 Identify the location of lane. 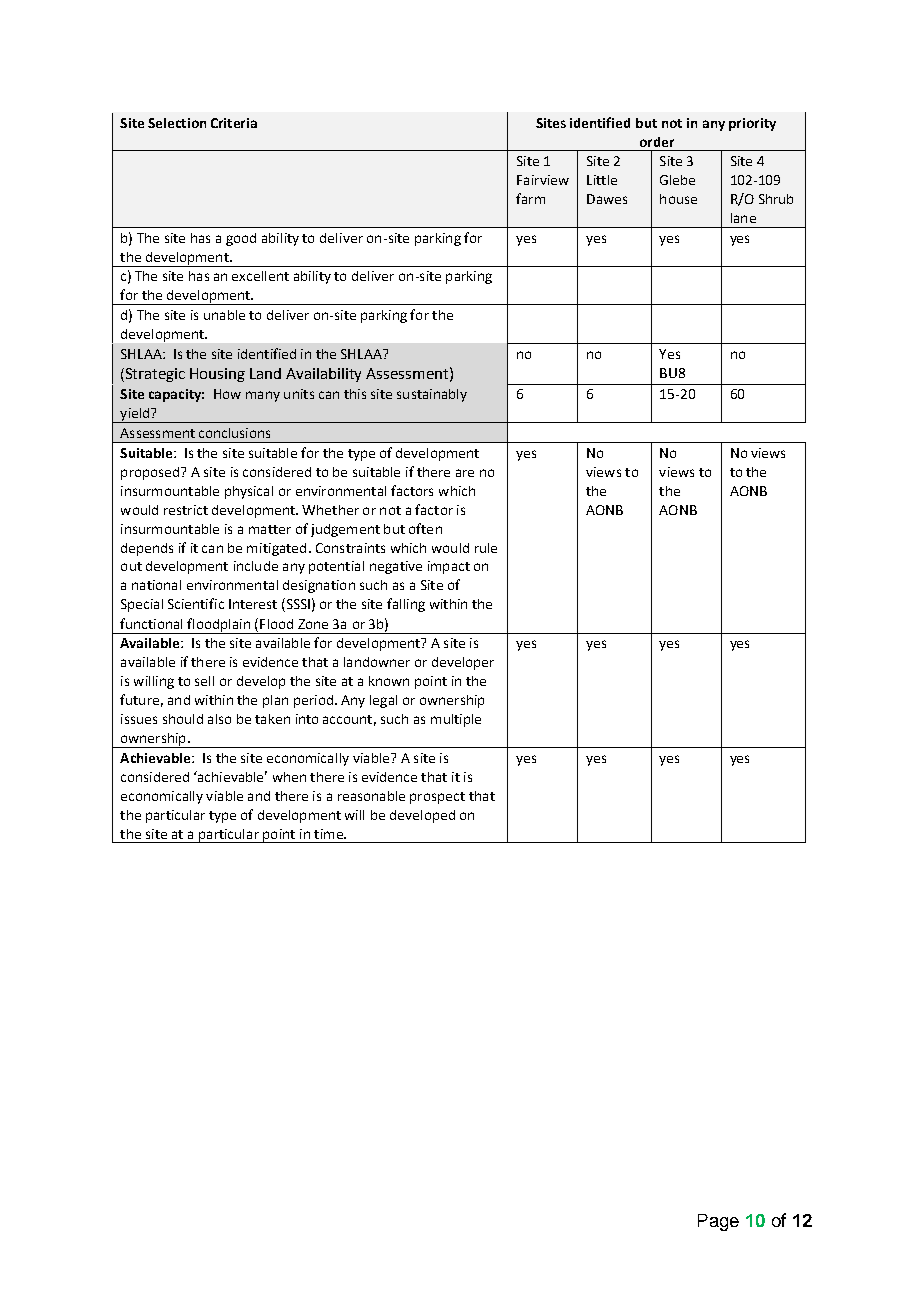
(743, 218).
